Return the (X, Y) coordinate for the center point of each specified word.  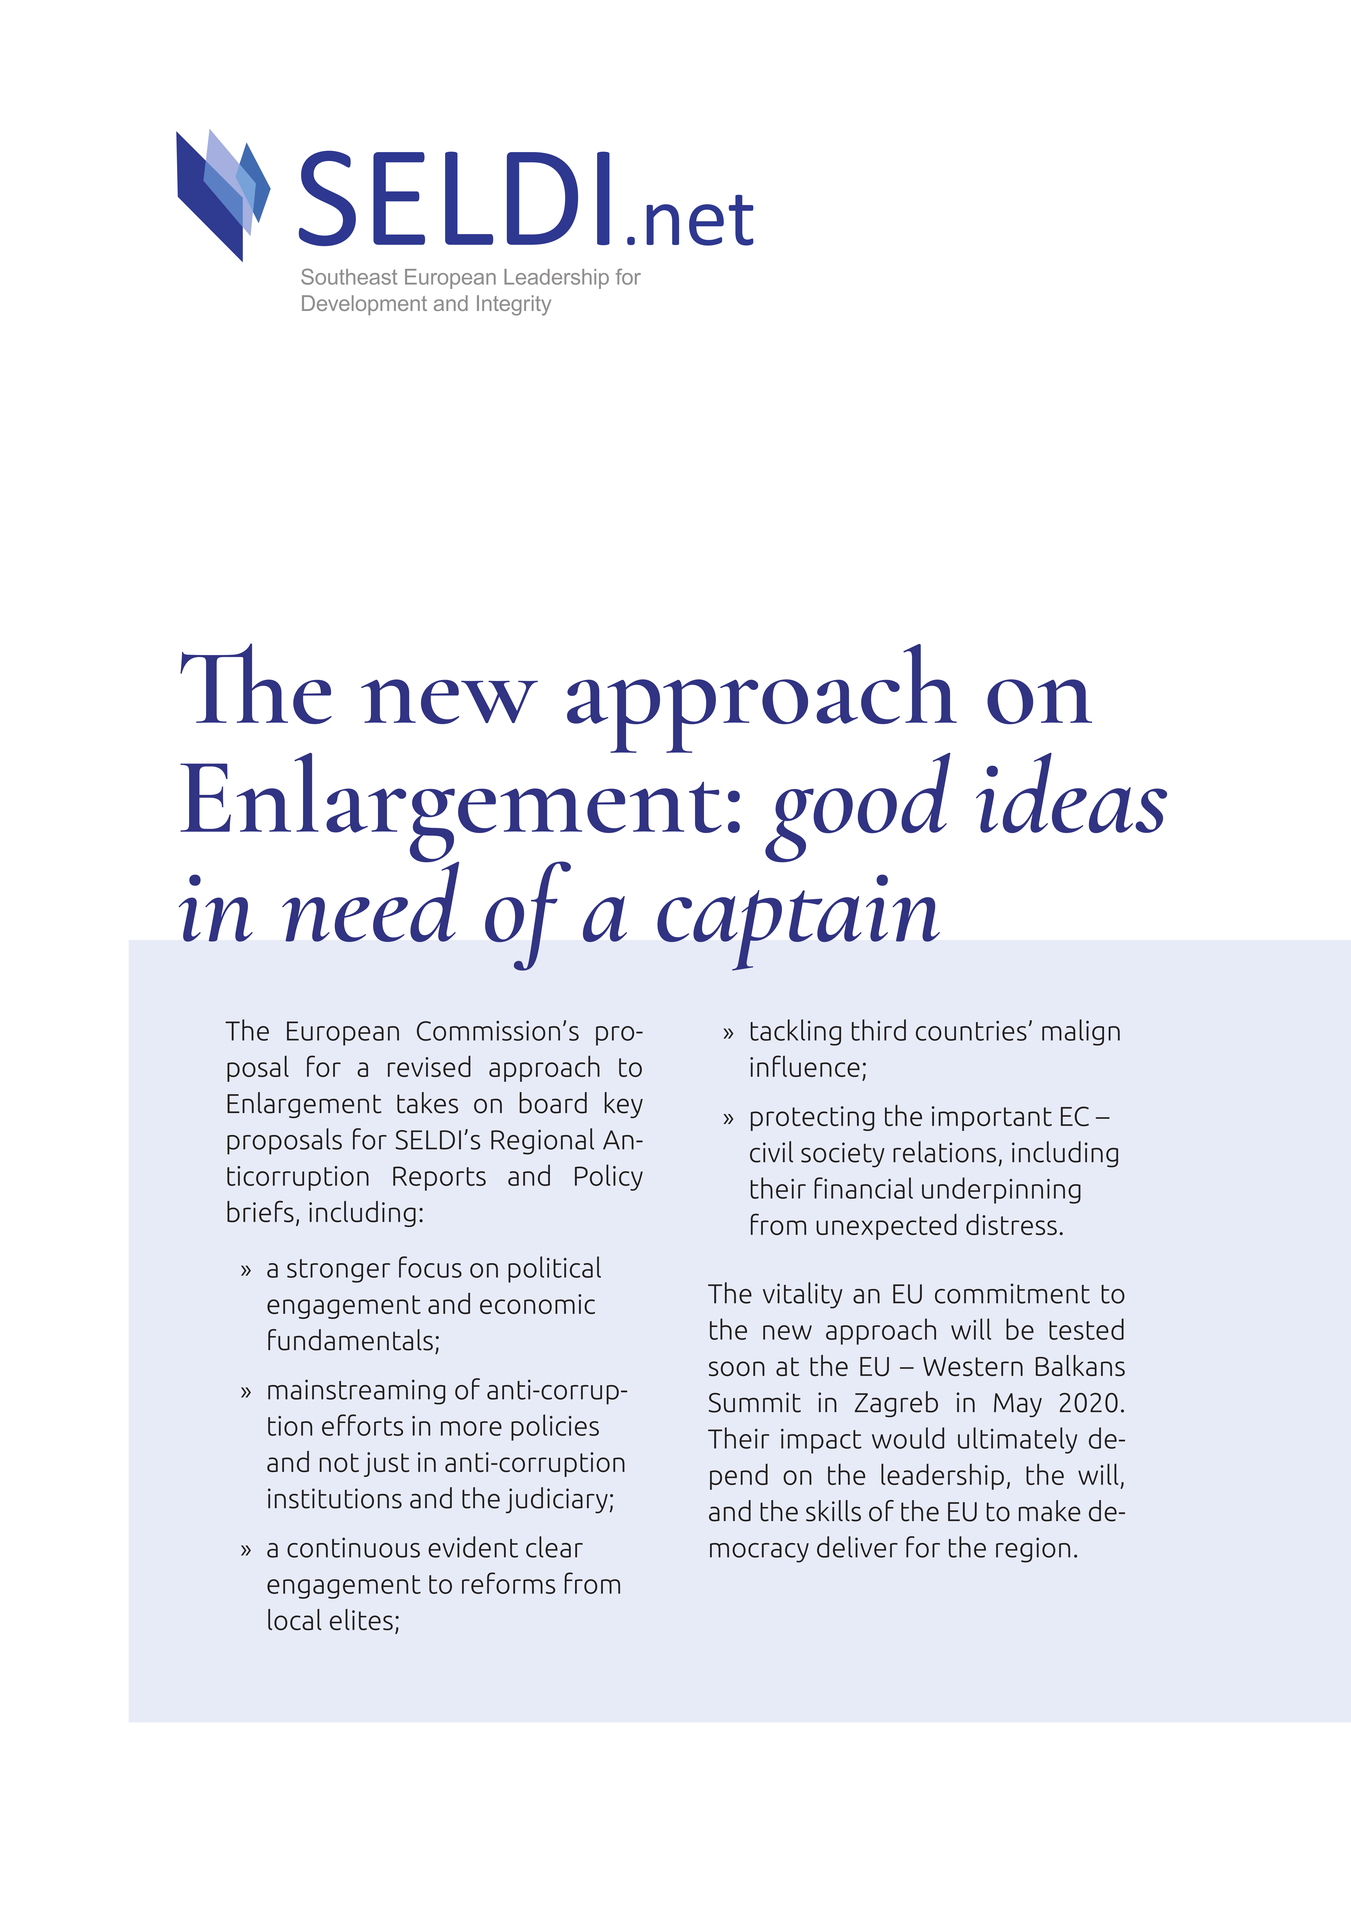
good (857, 808)
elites (361, 1620)
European (343, 1033)
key (624, 1105)
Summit (755, 1402)
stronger (338, 1271)
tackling (795, 1032)
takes (427, 1103)
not (339, 1462)
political (554, 1269)
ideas (1071, 793)
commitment (1012, 1293)
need (370, 900)
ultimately (1017, 1440)
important (992, 1118)
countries (971, 1031)
